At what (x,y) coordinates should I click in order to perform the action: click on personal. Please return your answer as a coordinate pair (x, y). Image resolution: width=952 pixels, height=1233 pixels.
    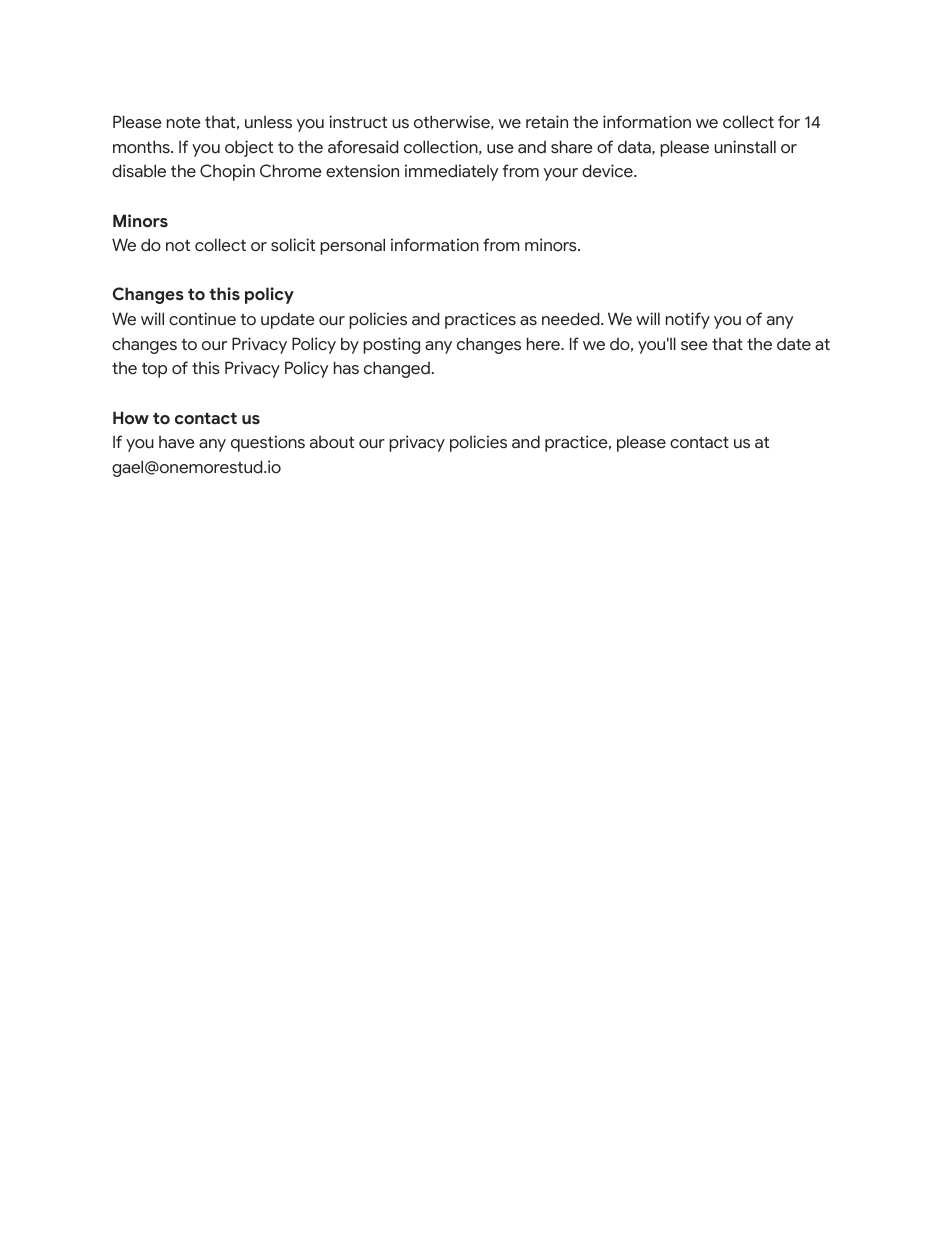
    Looking at the image, I should click on (352, 246).
